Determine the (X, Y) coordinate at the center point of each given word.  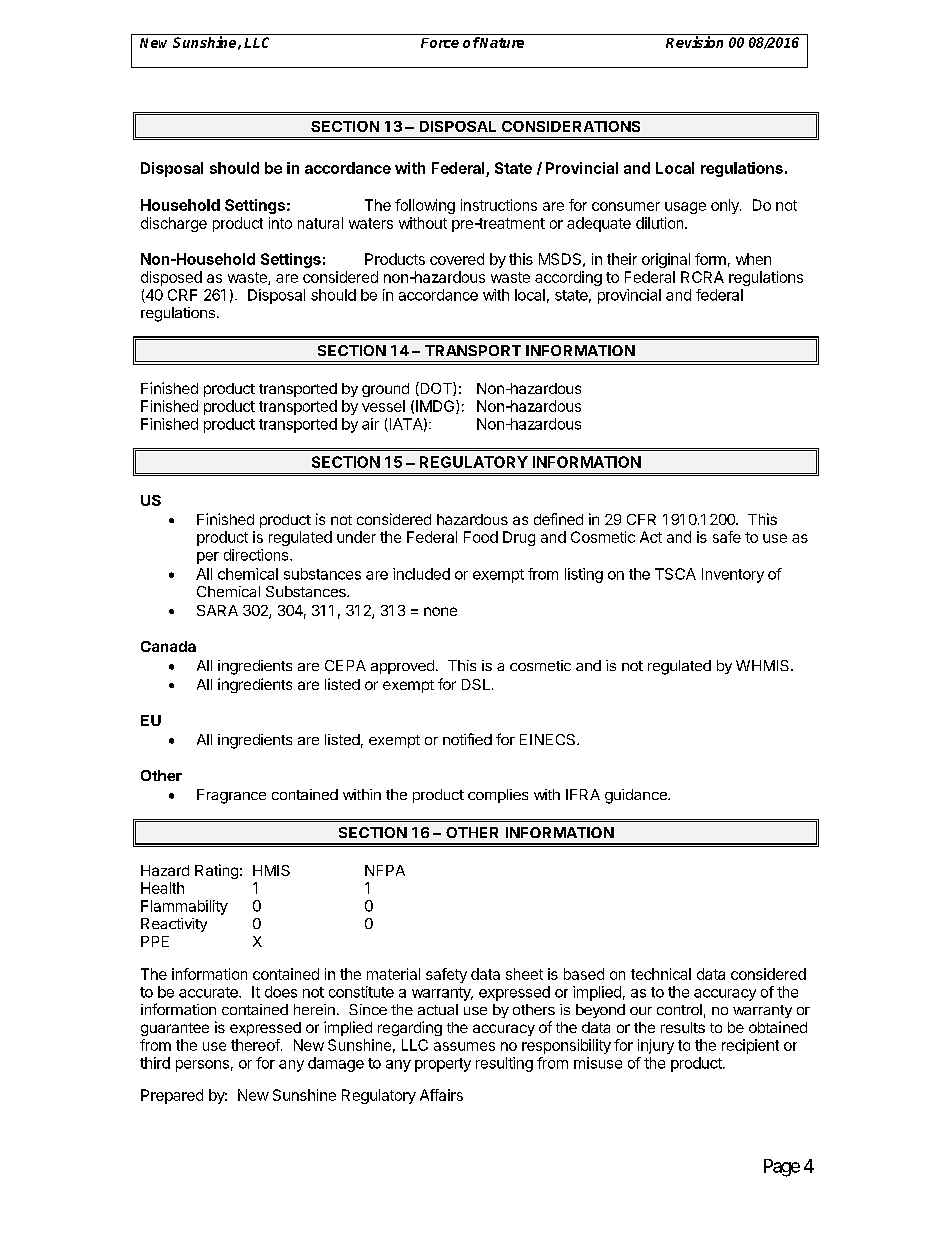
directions (257, 555)
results (683, 1027)
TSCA (675, 574)
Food (481, 537)
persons (202, 1066)
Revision (694, 42)
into (280, 223)
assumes (464, 1046)
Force (440, 43)
